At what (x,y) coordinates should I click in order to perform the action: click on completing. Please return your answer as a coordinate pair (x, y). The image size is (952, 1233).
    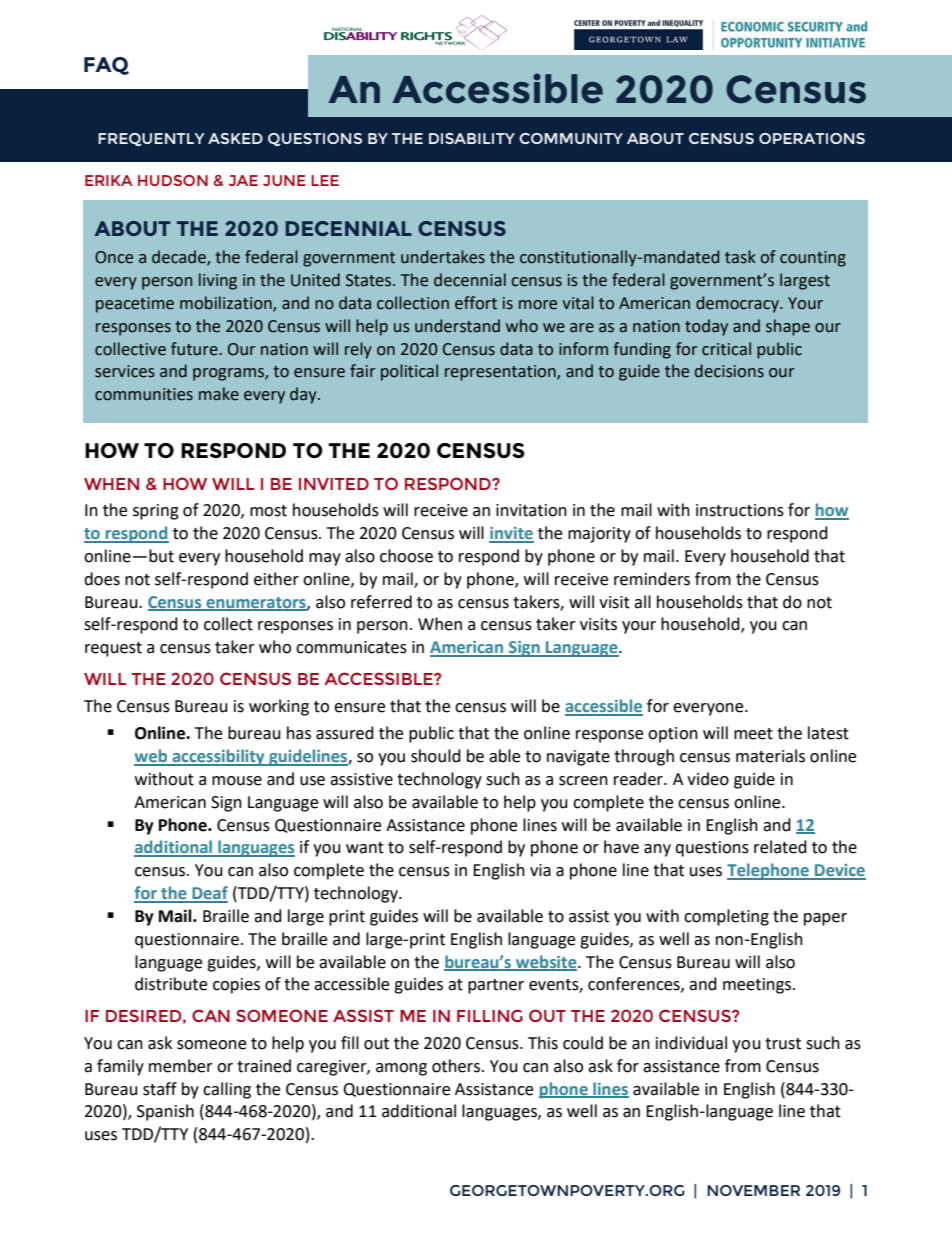
    Looking at the image, I should click on (726, 917).
